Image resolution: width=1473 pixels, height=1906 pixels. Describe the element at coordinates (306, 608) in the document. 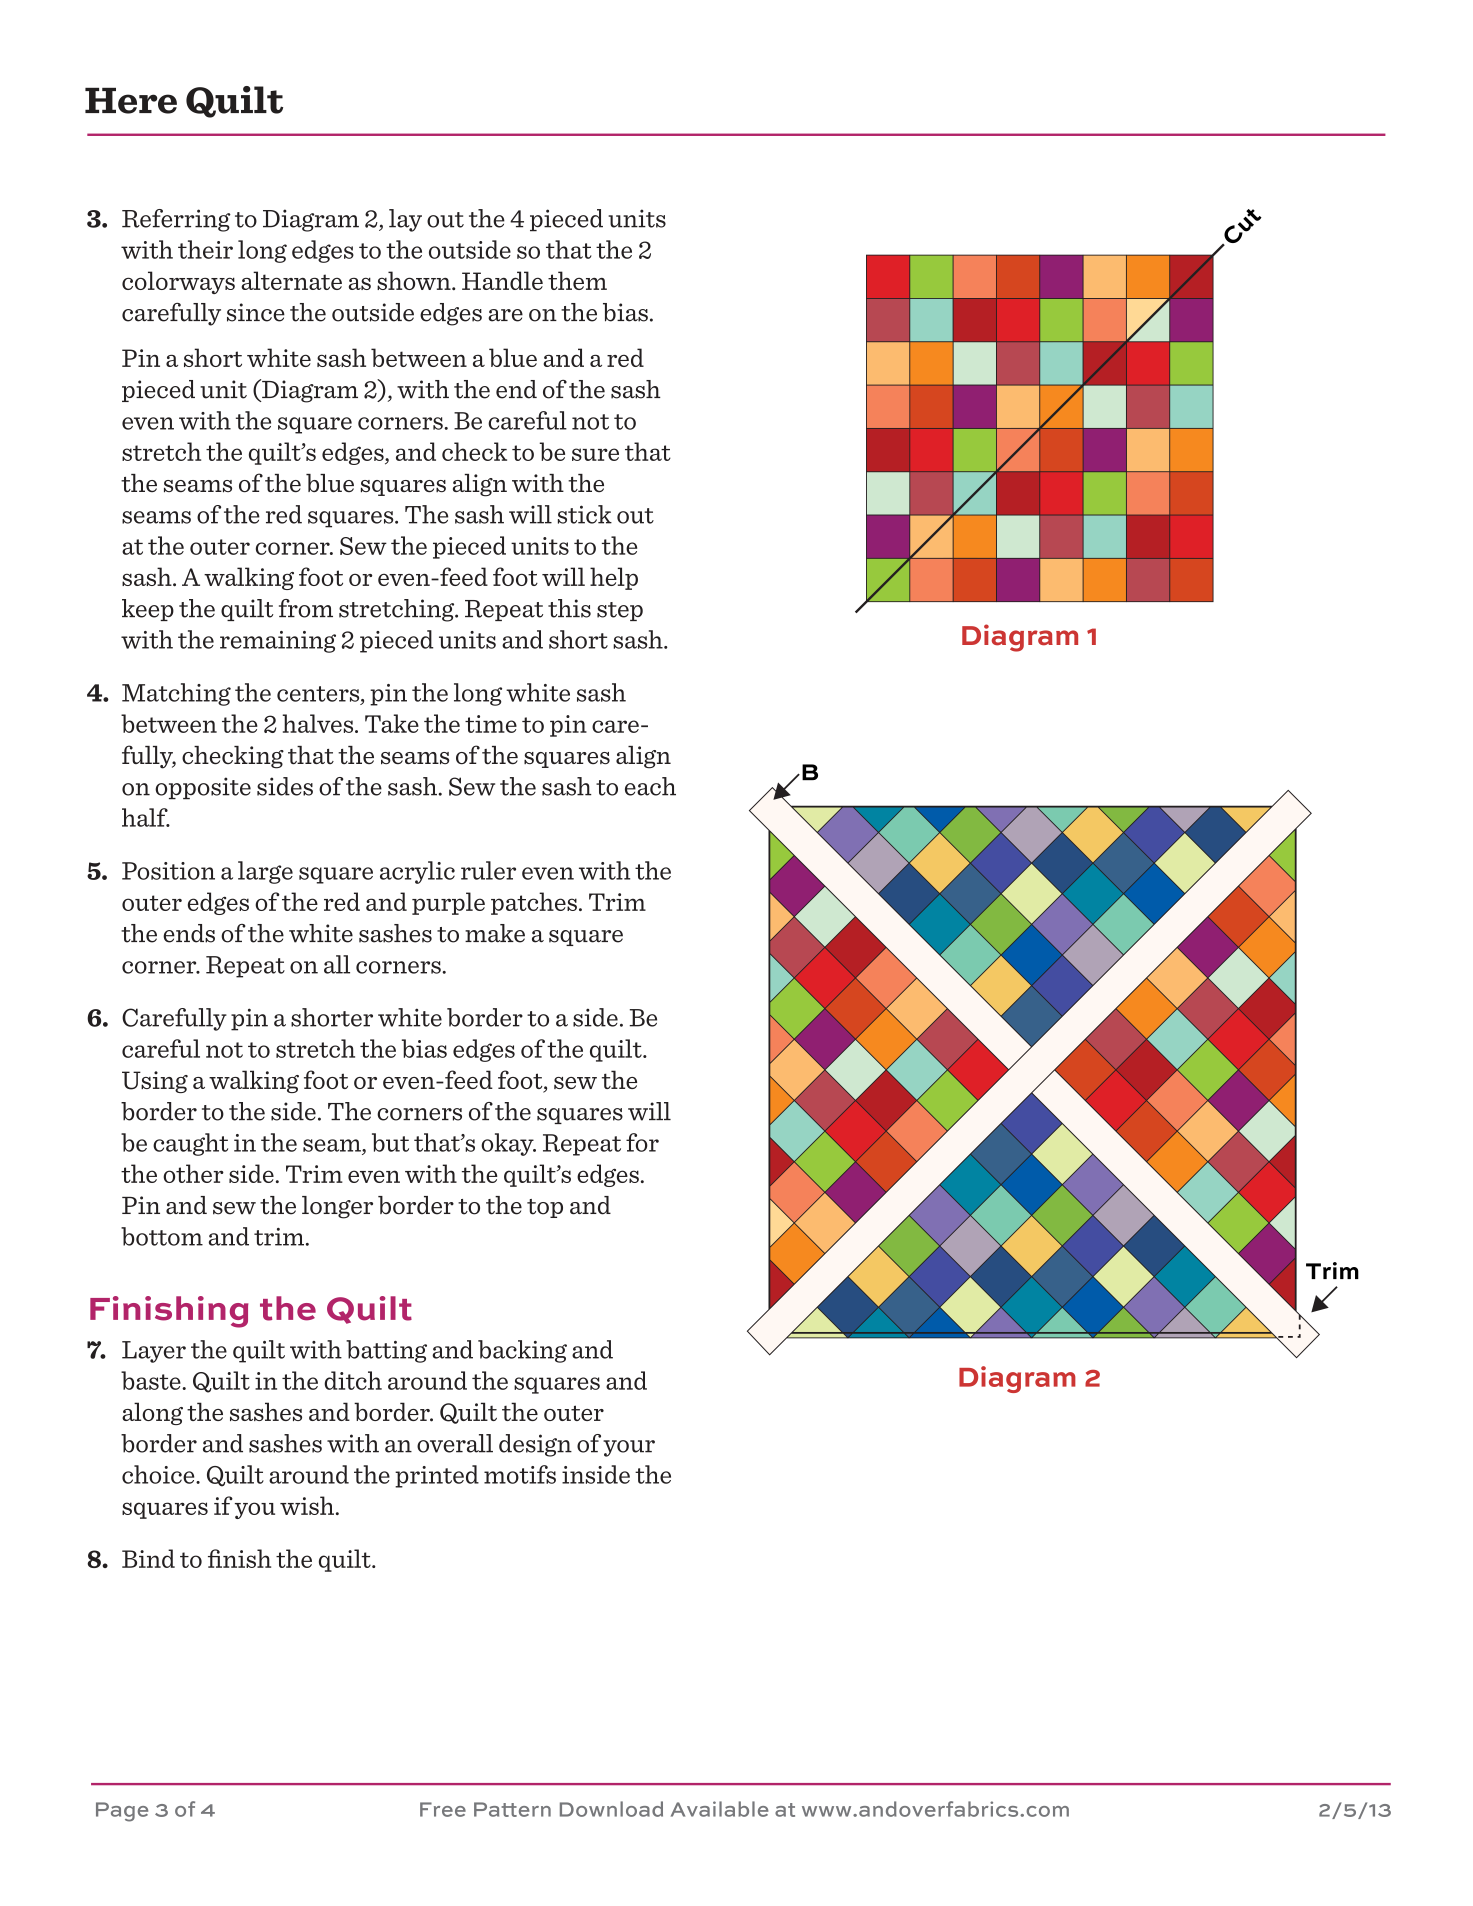

I see `from` at that location.
